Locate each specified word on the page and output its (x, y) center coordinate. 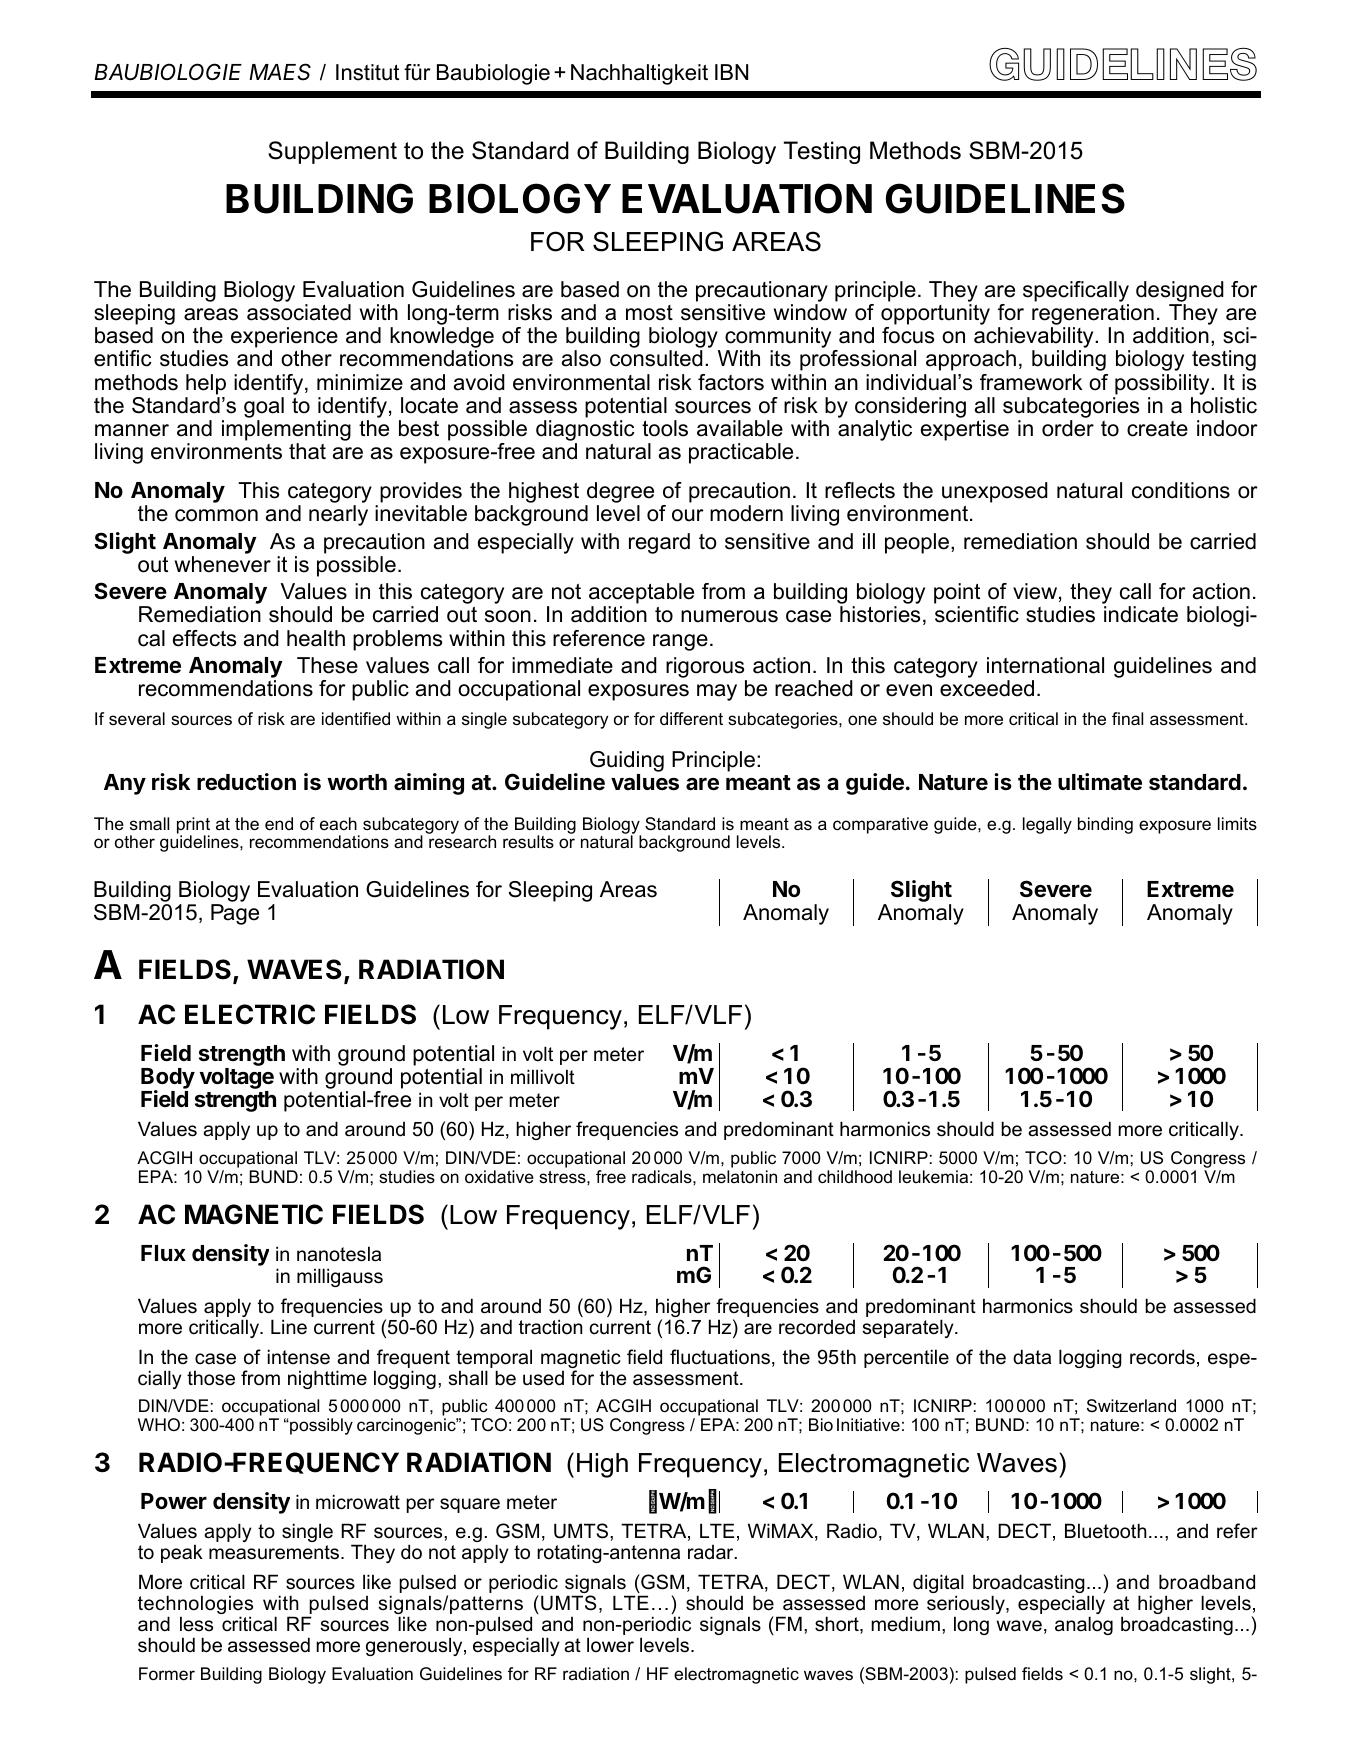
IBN (731, 72)
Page (235, 914)
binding (1105, 825)
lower (610, 1645)
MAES (280, 72)
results (528, 841)
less (196, 1624)
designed (1180, 293)
